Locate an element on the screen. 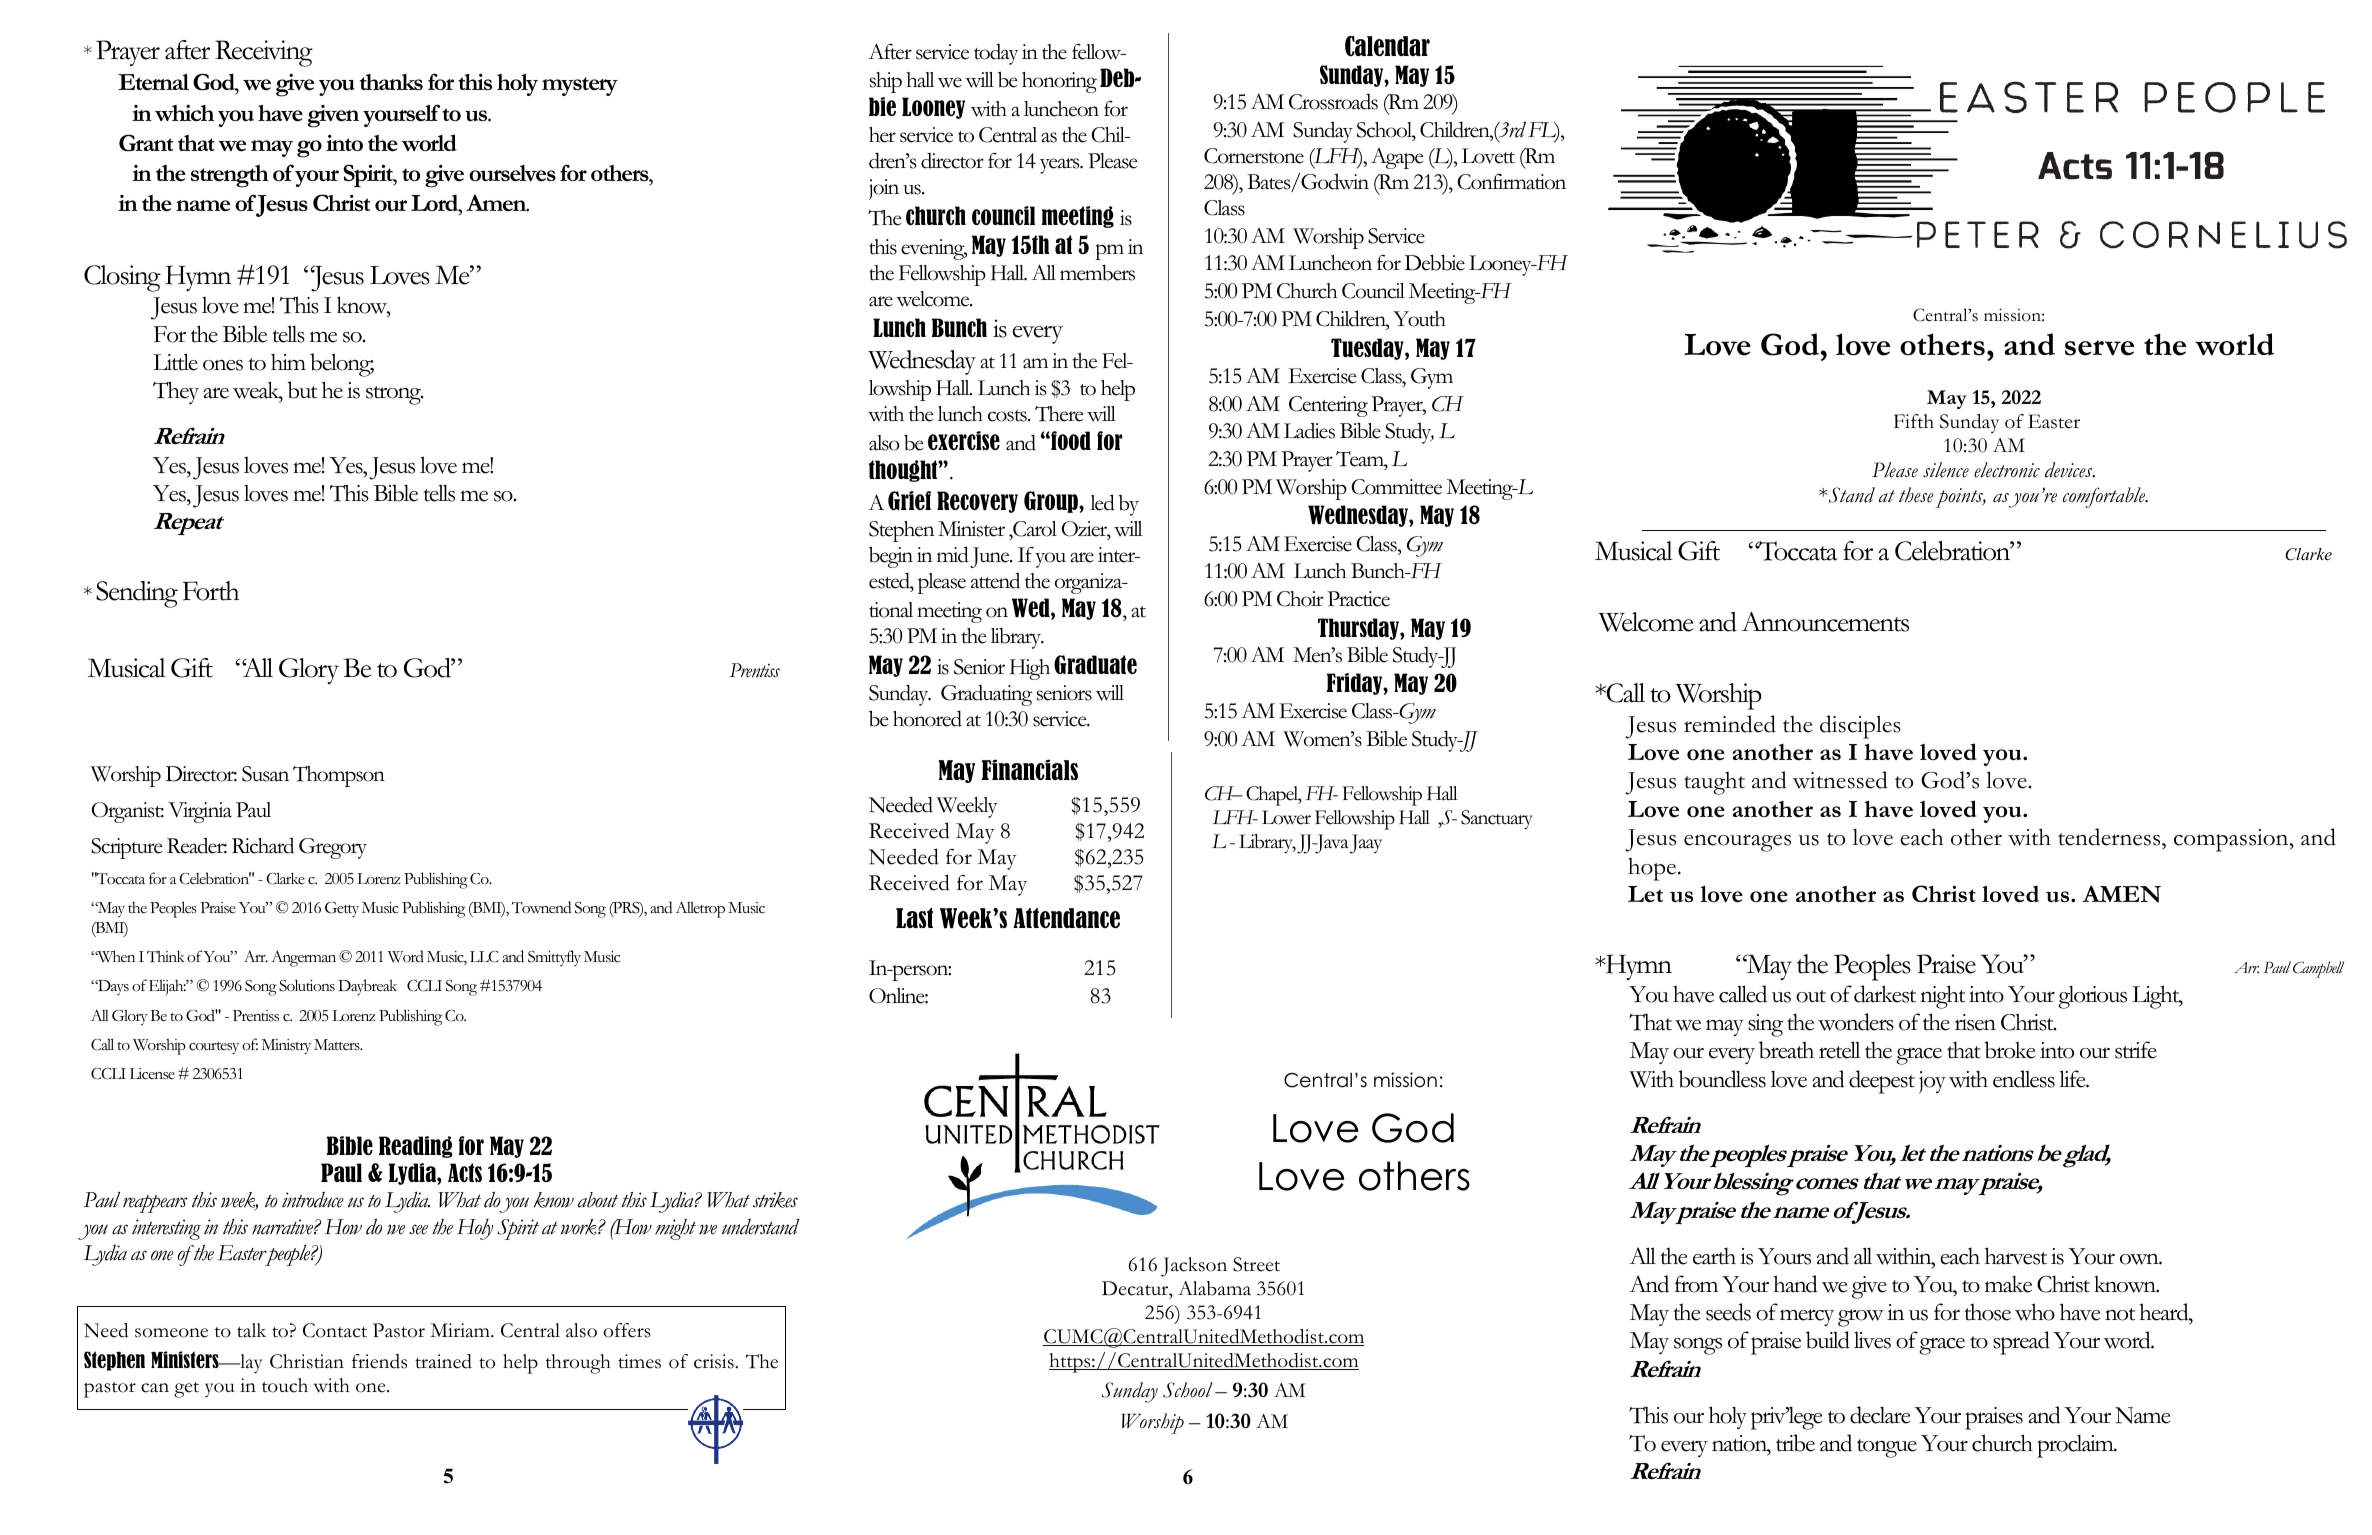 Image resolution: width=2372 pixels, height=1535 pixels. Financials is located at coordinates (1029, 769).
